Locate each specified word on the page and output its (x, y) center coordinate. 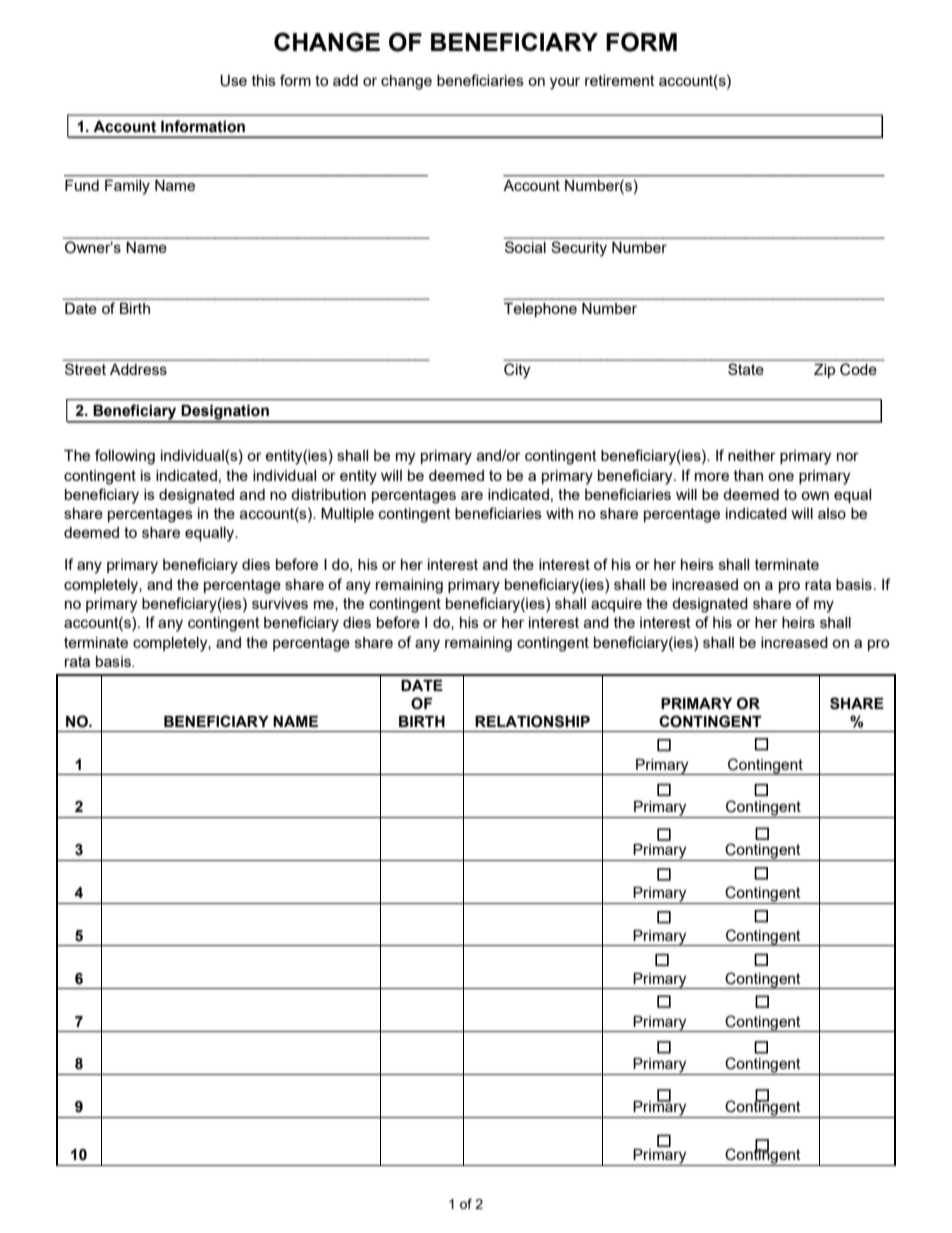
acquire (616, 605)
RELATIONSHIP (532, 721)
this (264, 80)
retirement (620, 80)
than (748, 475)
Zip (824, 371)
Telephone (540, 310)
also (832, 513)
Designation (225, 413)
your (565, 83)
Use (233, 81)
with (559, 513)
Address (138, 369)
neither (752, 455)
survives (280, 603)
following (125, 457)
